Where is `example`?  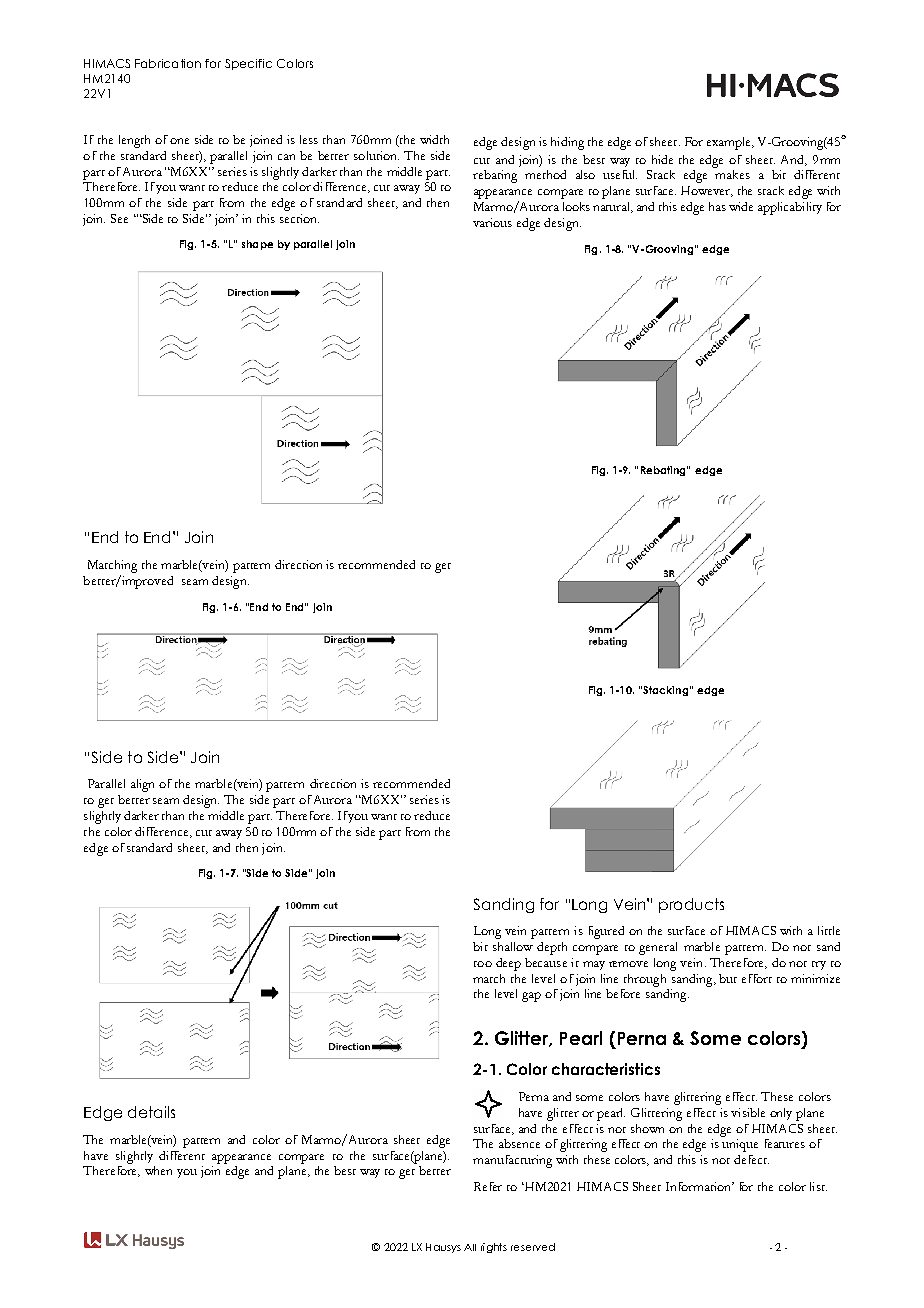 example is located at coordinates (730, 143).
